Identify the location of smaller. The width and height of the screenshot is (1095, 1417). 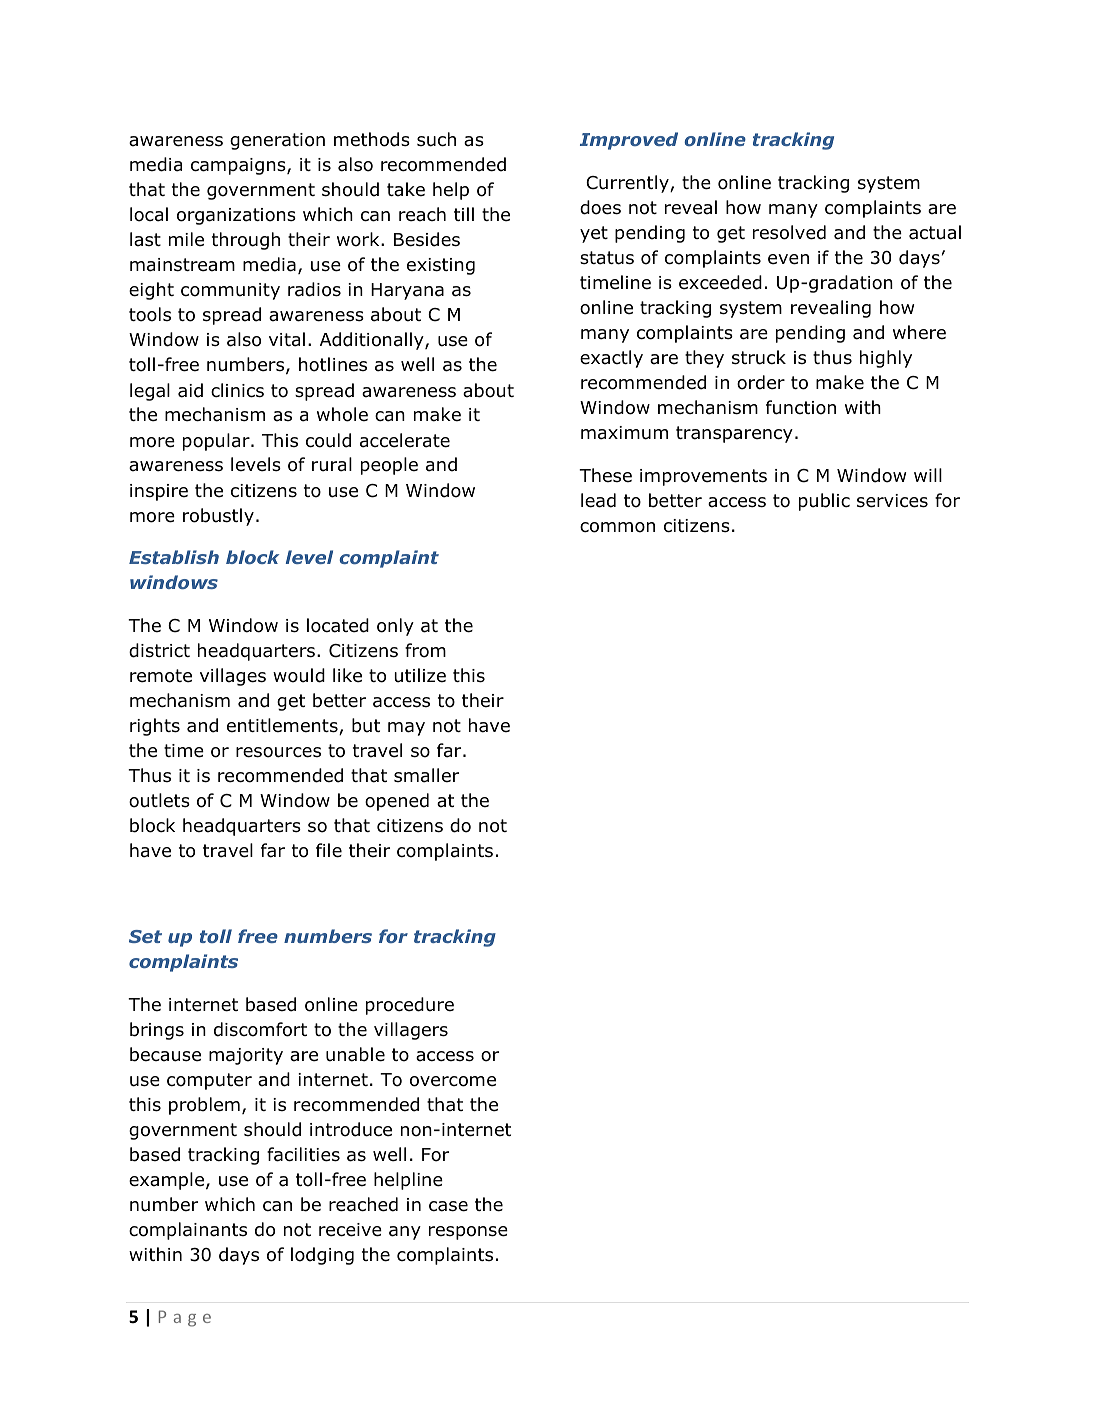
(426, 775).
